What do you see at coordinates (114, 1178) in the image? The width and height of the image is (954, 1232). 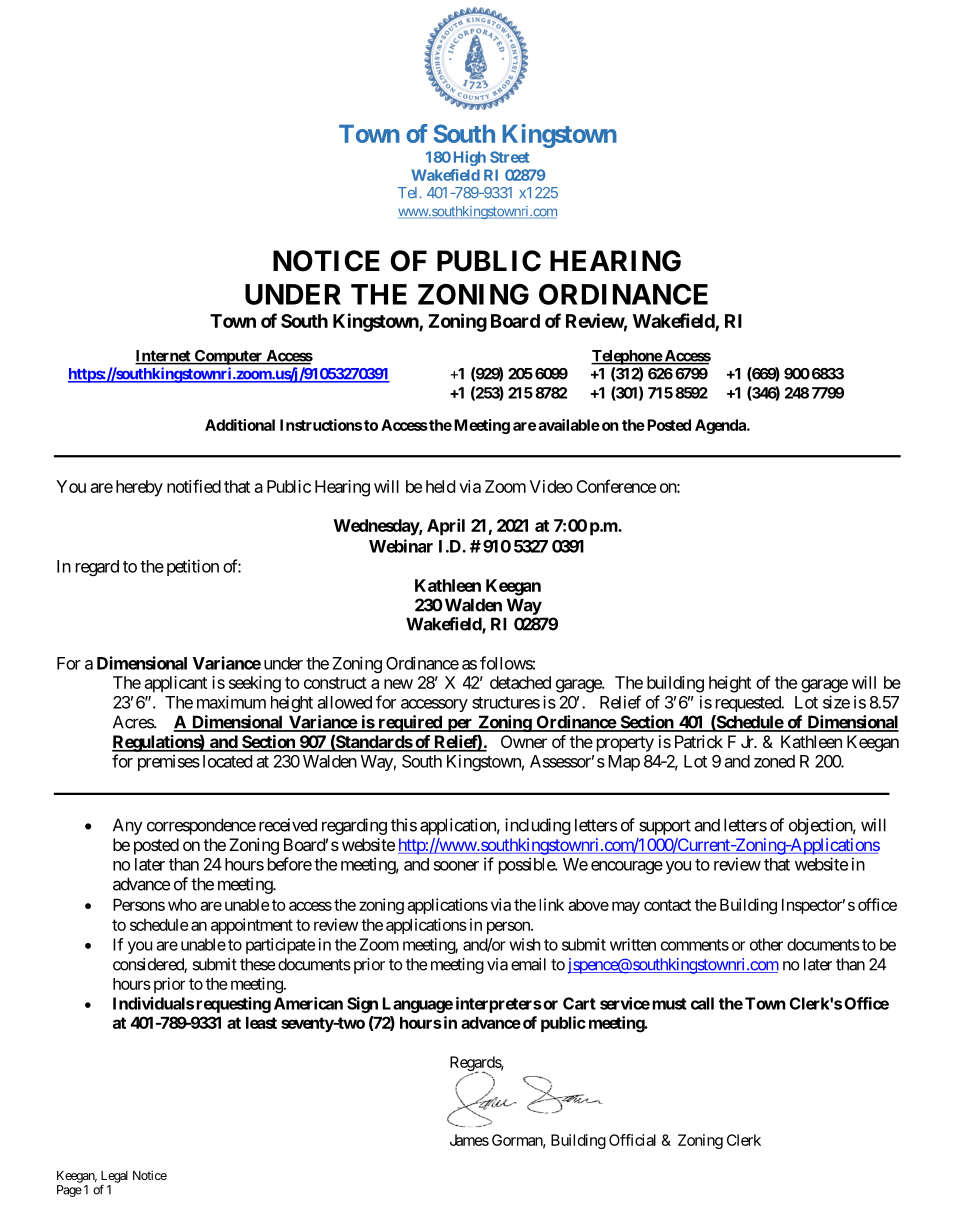 I see `Legal` at bounding box center [114, 1178].
